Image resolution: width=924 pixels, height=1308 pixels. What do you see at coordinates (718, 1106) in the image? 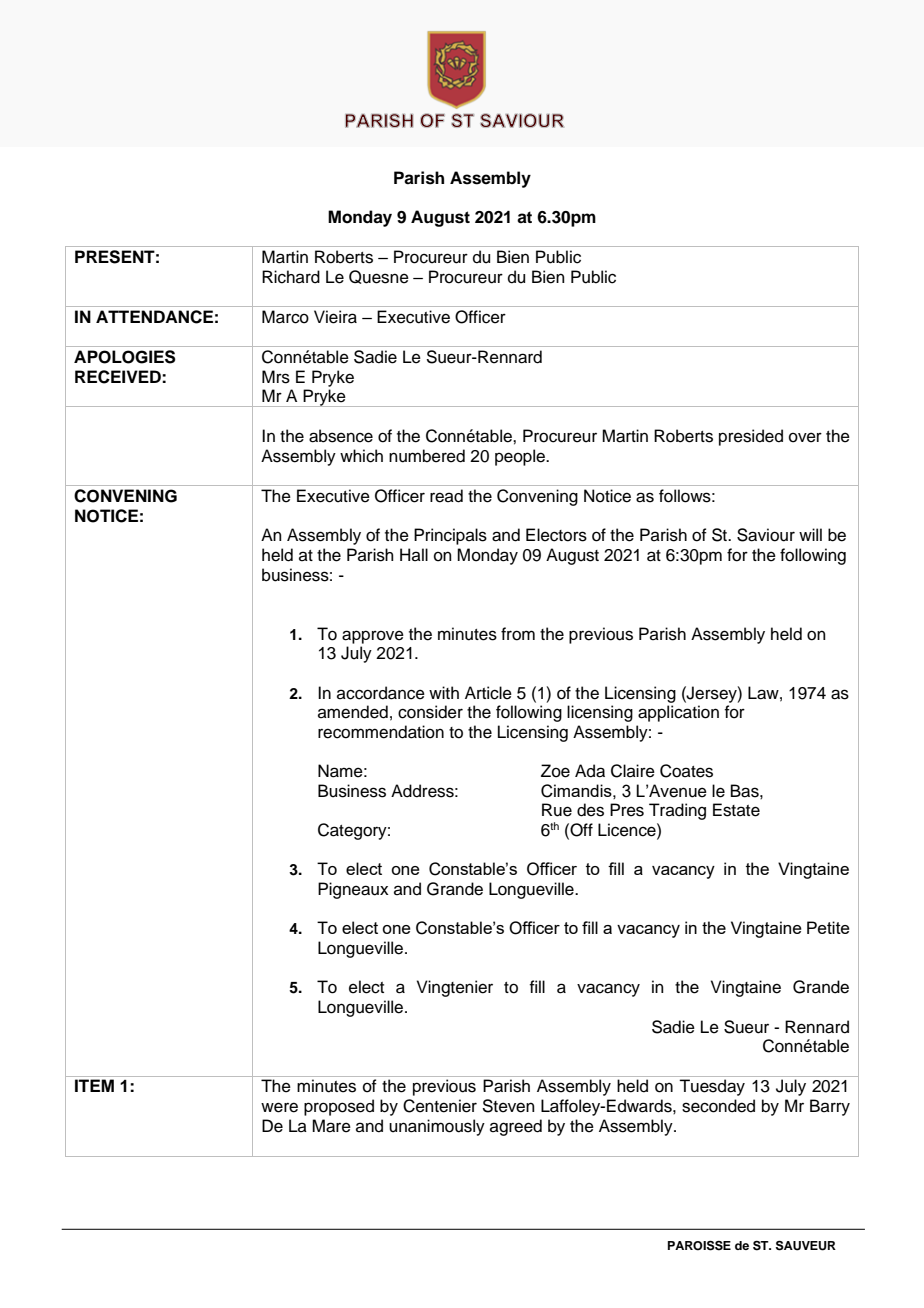
I see `seconded` at bounding box center [718, 1106].
